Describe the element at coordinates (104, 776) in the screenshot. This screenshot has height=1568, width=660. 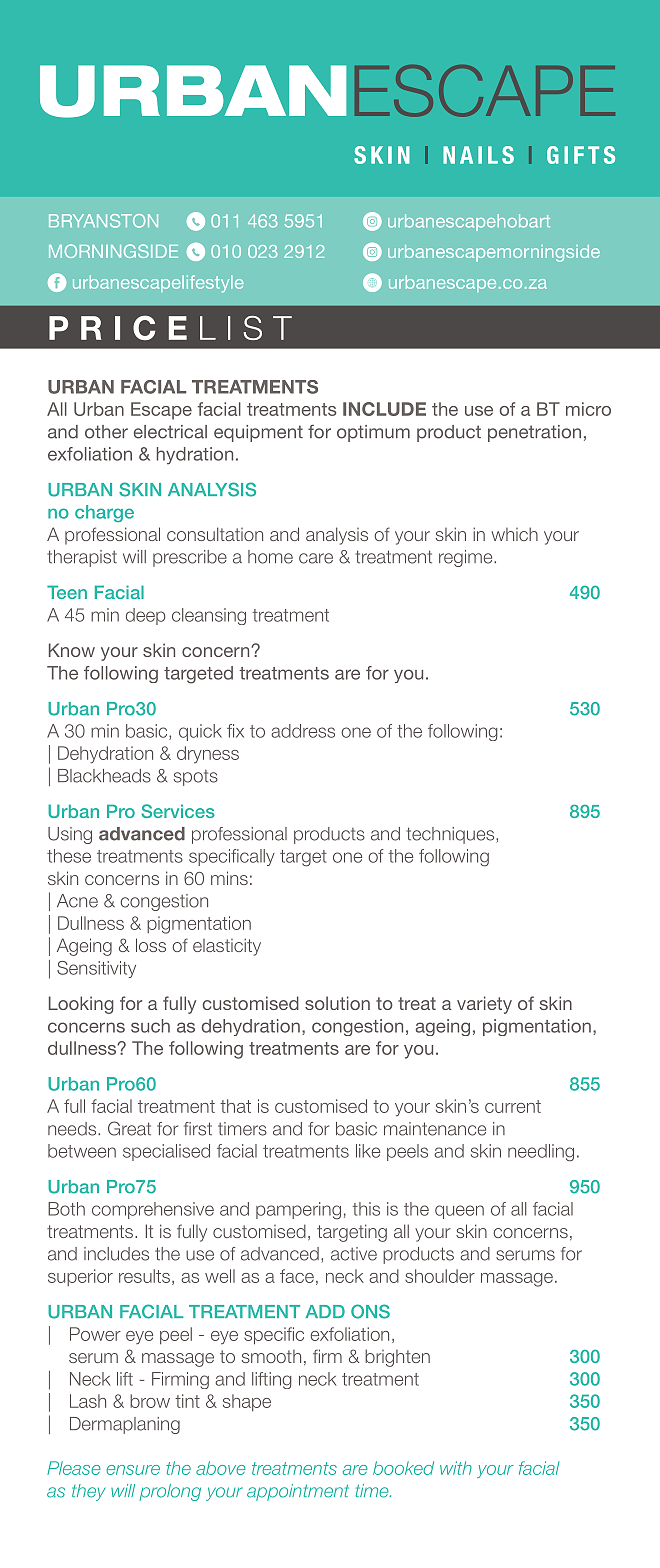
I see `Blackheads` at that location.
